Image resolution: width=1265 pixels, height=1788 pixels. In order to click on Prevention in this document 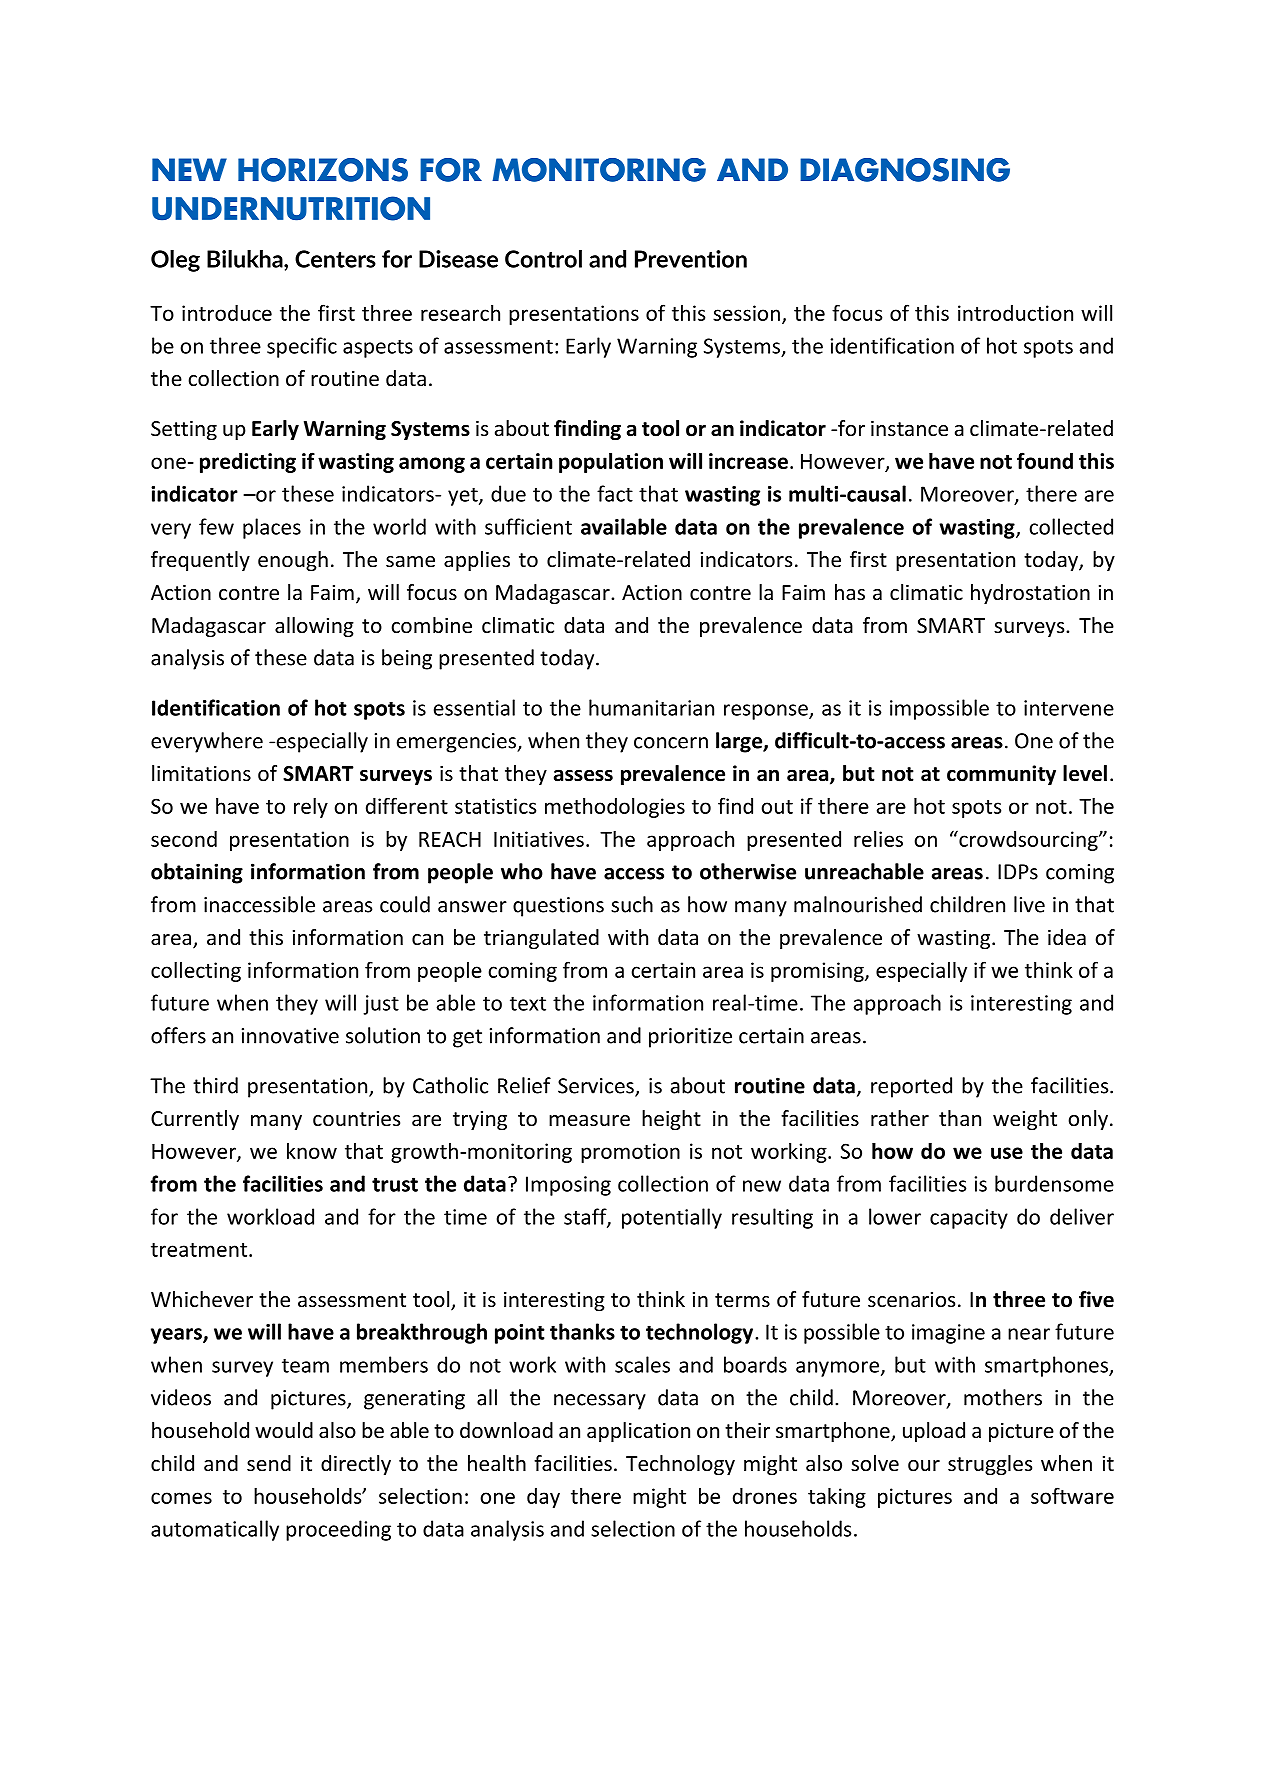, I will do `click(691, 259)`.
